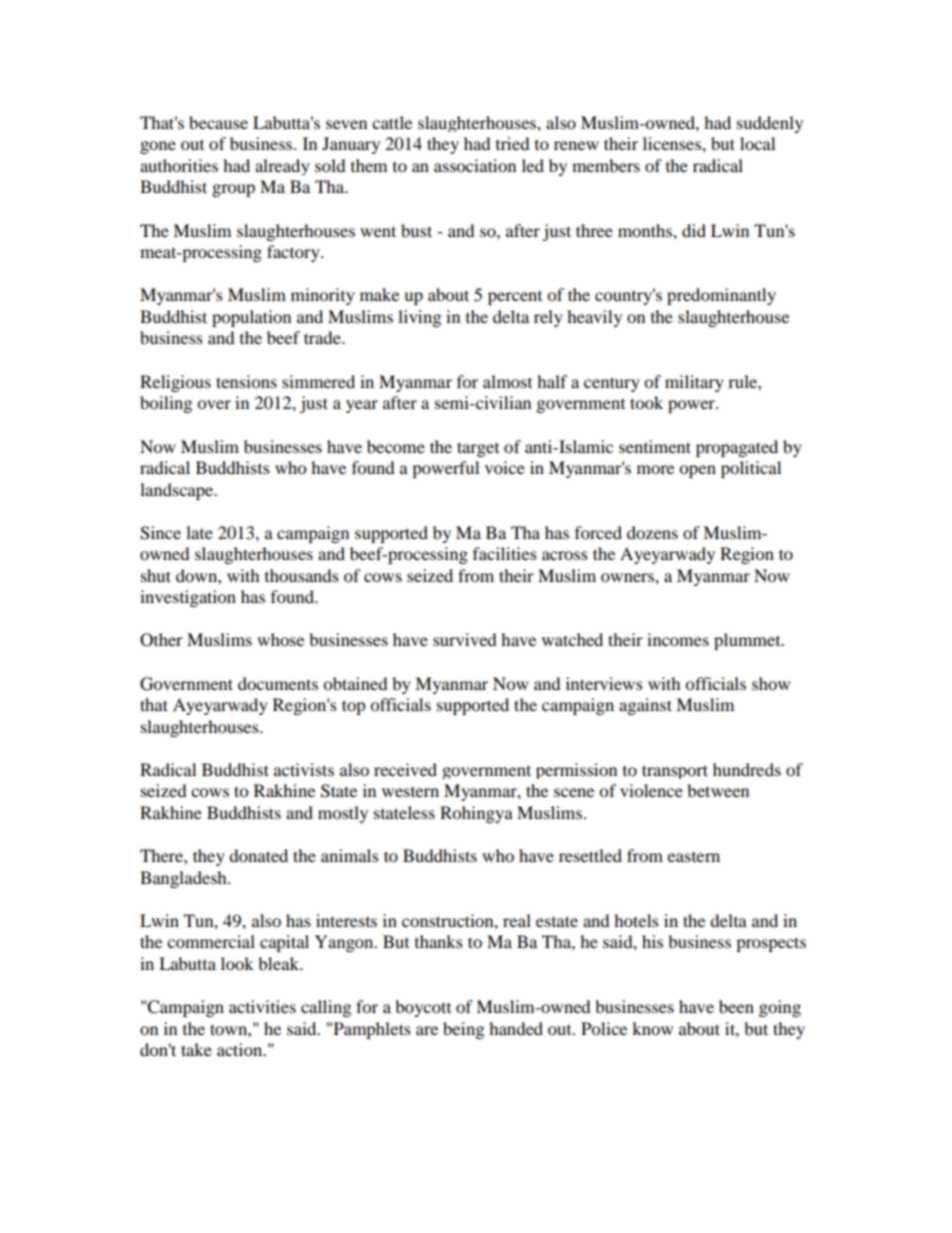  What do you see at coordinates (718, 790) in the page?
I see `between` at bounding box center [718, 790].
